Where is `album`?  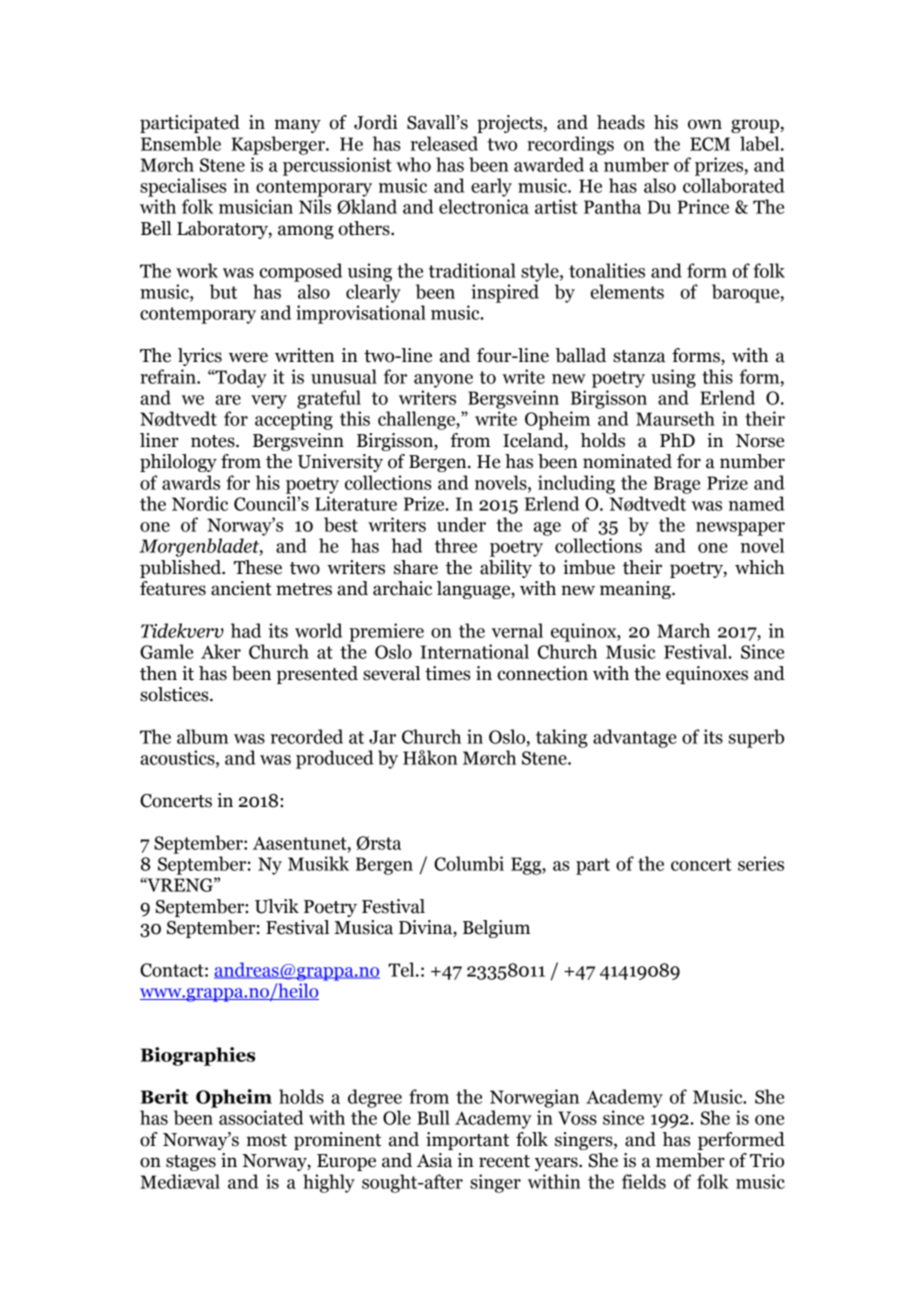
album is located at coordinates (202, 736).
